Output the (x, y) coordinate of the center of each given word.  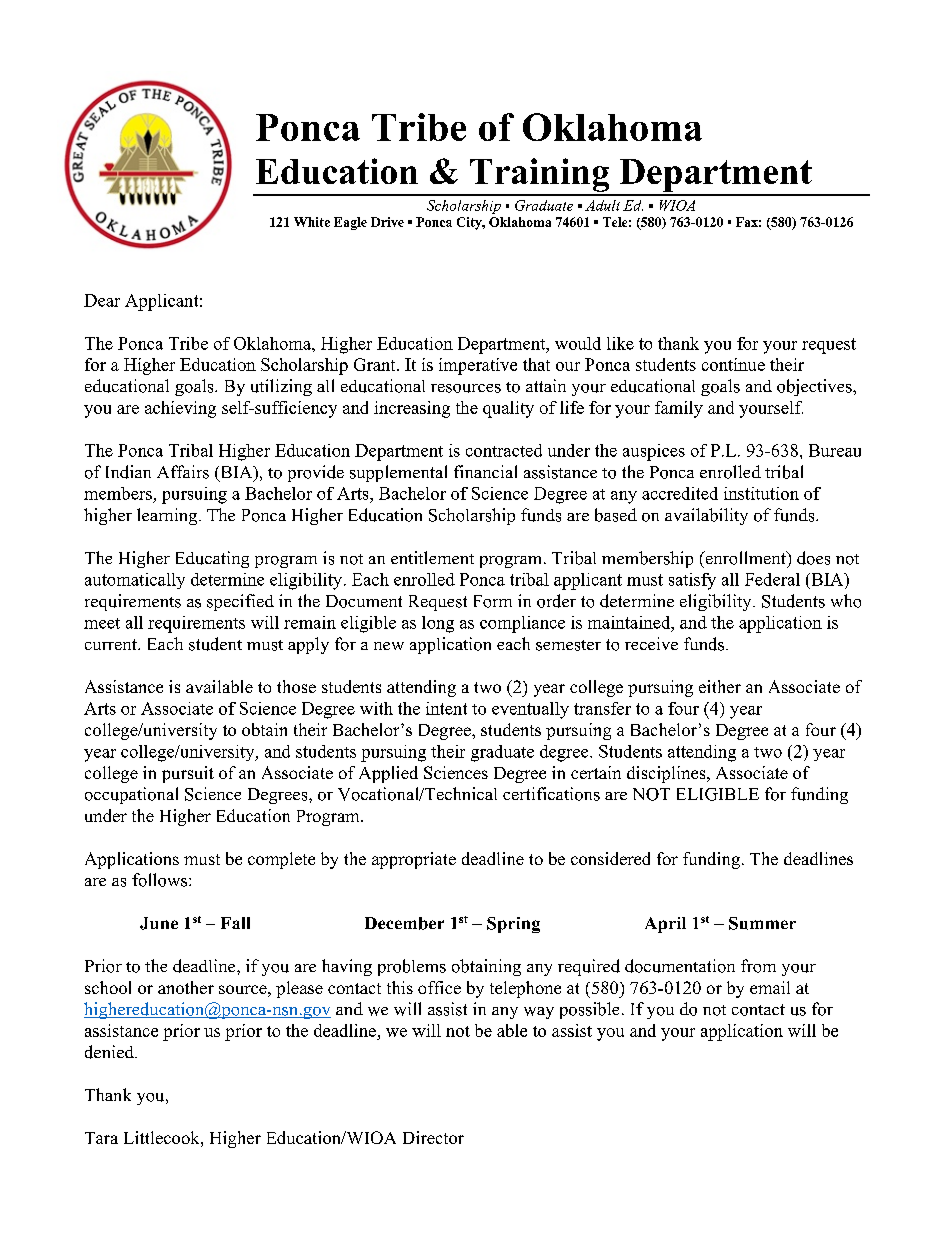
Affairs (183, 472)
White (312, 222)
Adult (602, 205)
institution (761, 493)
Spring (513, 925)
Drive (387, 222)
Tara (101, 1138)
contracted (504, 450)
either (720, 686)
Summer (762, 923)
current (112, 644)
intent (446, 708)
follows (161, 880)
